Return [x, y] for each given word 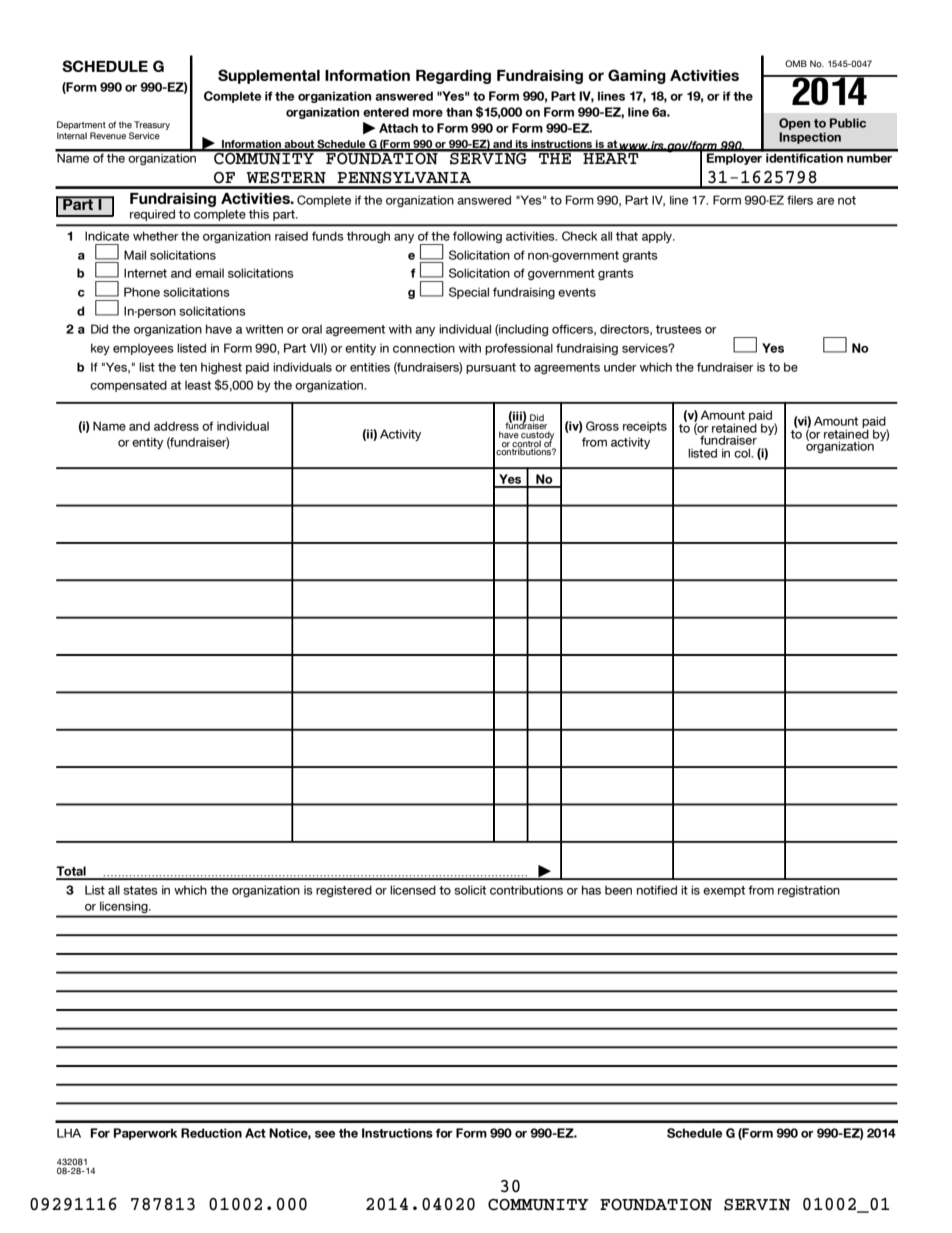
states [140, 890]
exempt [724, 891]
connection [424, 348]
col [743, 453]
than [459, 112]
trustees [679, 329]
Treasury [152, 125]
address [176, 426]
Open [794, 124]
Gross [602, 426]
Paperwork [145, 1134]
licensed [413, 890]
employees [143, 349]
